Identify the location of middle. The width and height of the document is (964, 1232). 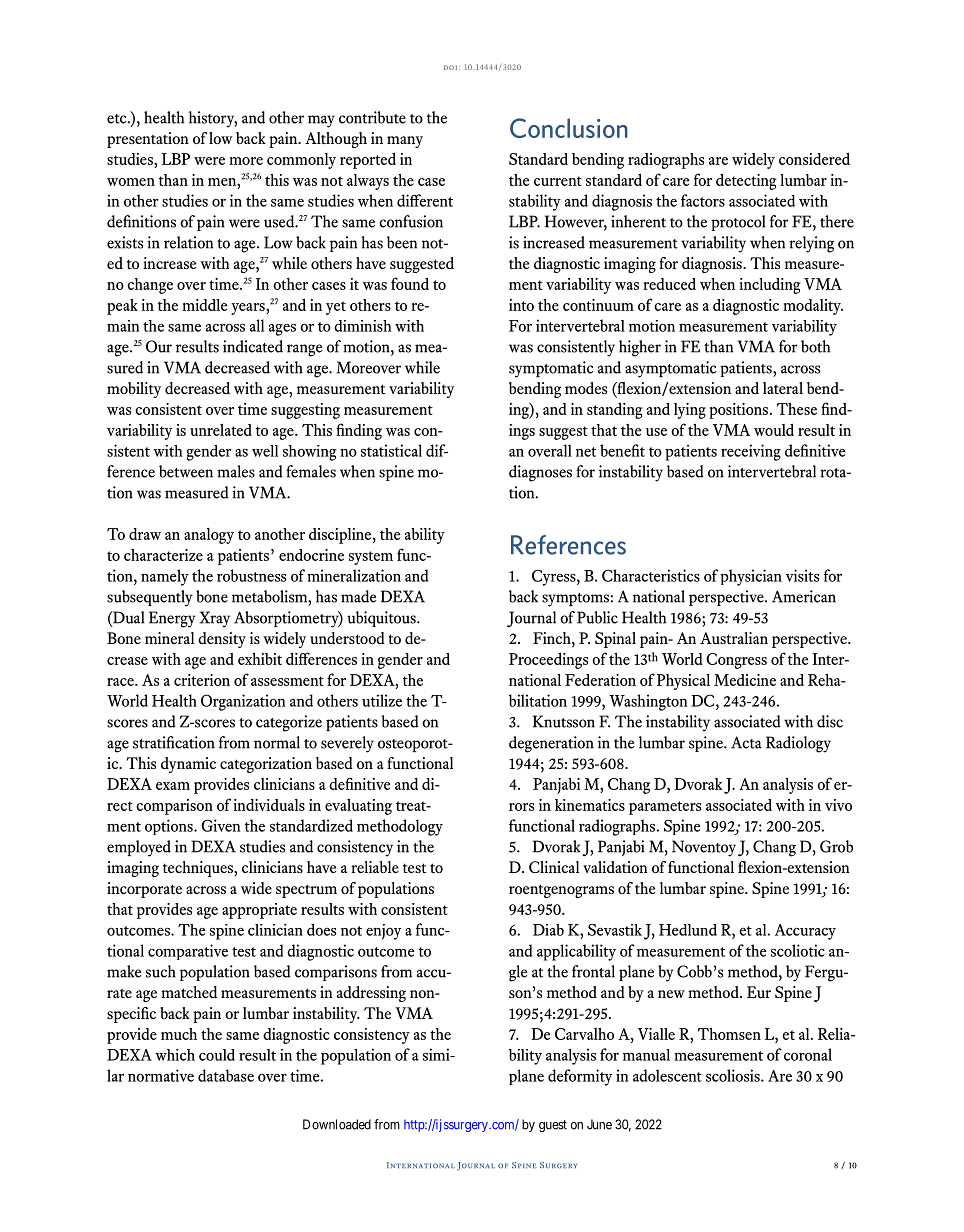
(204, 305).
